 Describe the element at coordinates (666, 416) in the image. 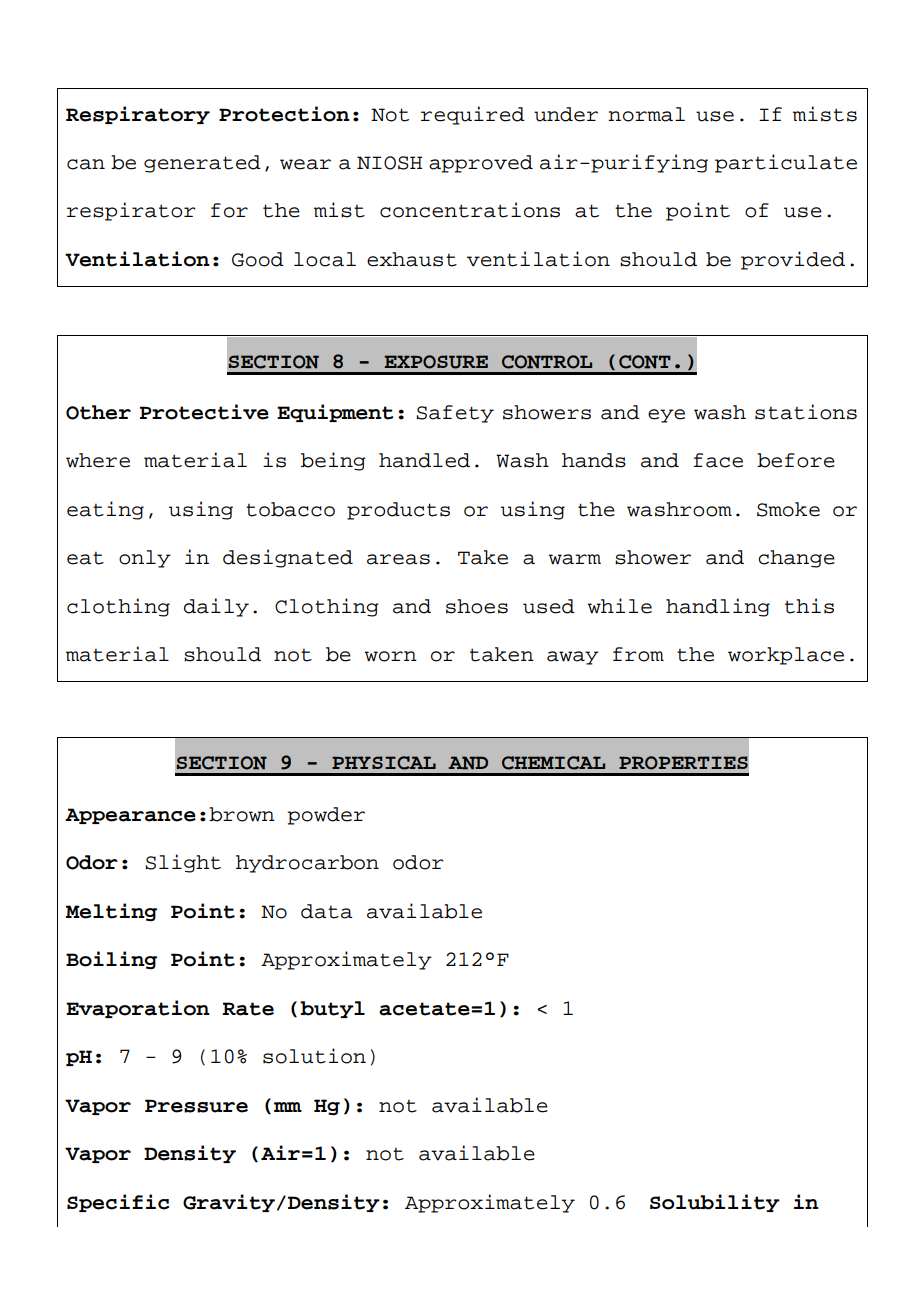

I see `eye` at that location.
